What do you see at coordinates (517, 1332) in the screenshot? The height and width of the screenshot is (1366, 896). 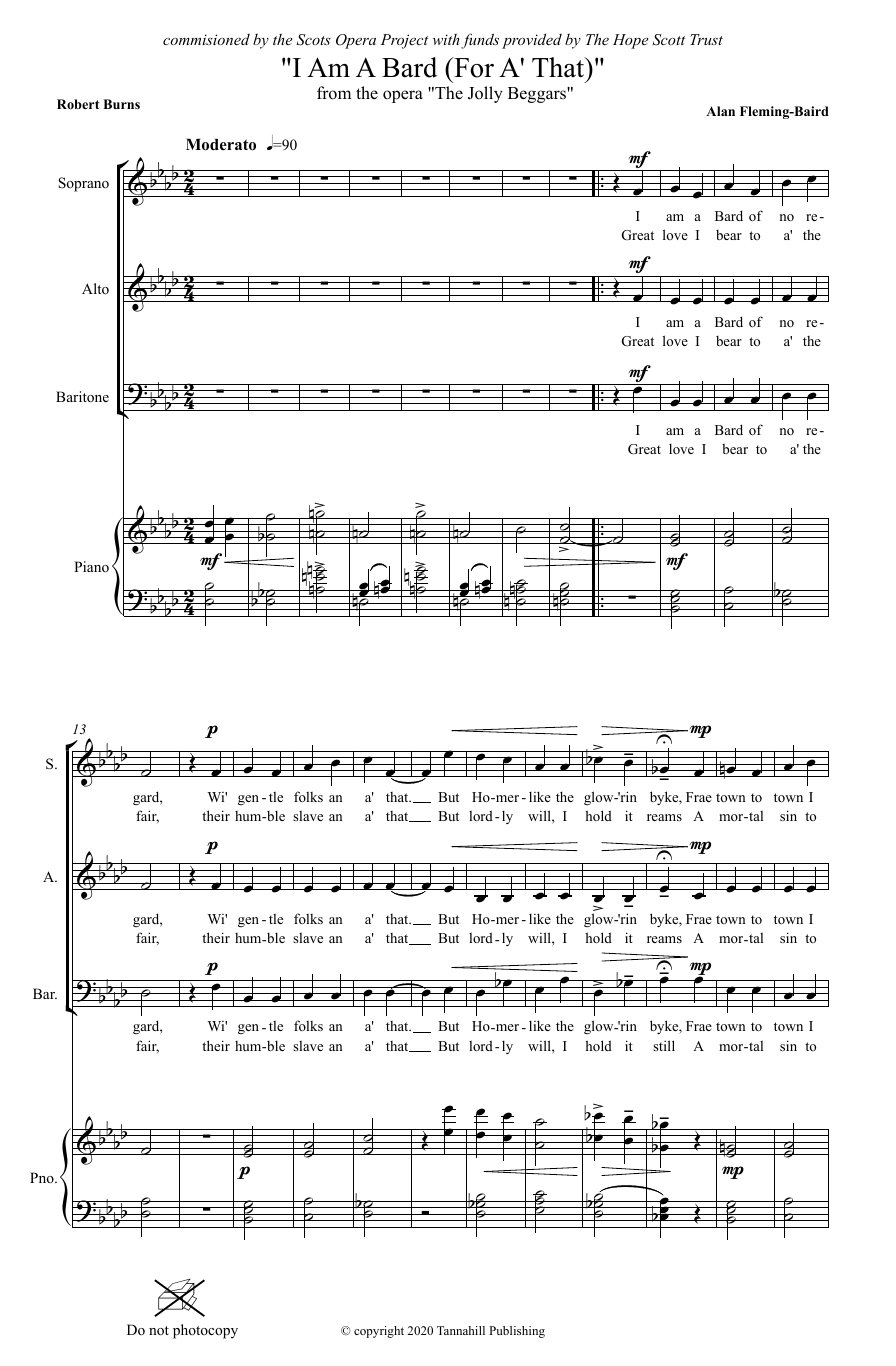 I see `Publishing` at bounding box center [517, 1332].
